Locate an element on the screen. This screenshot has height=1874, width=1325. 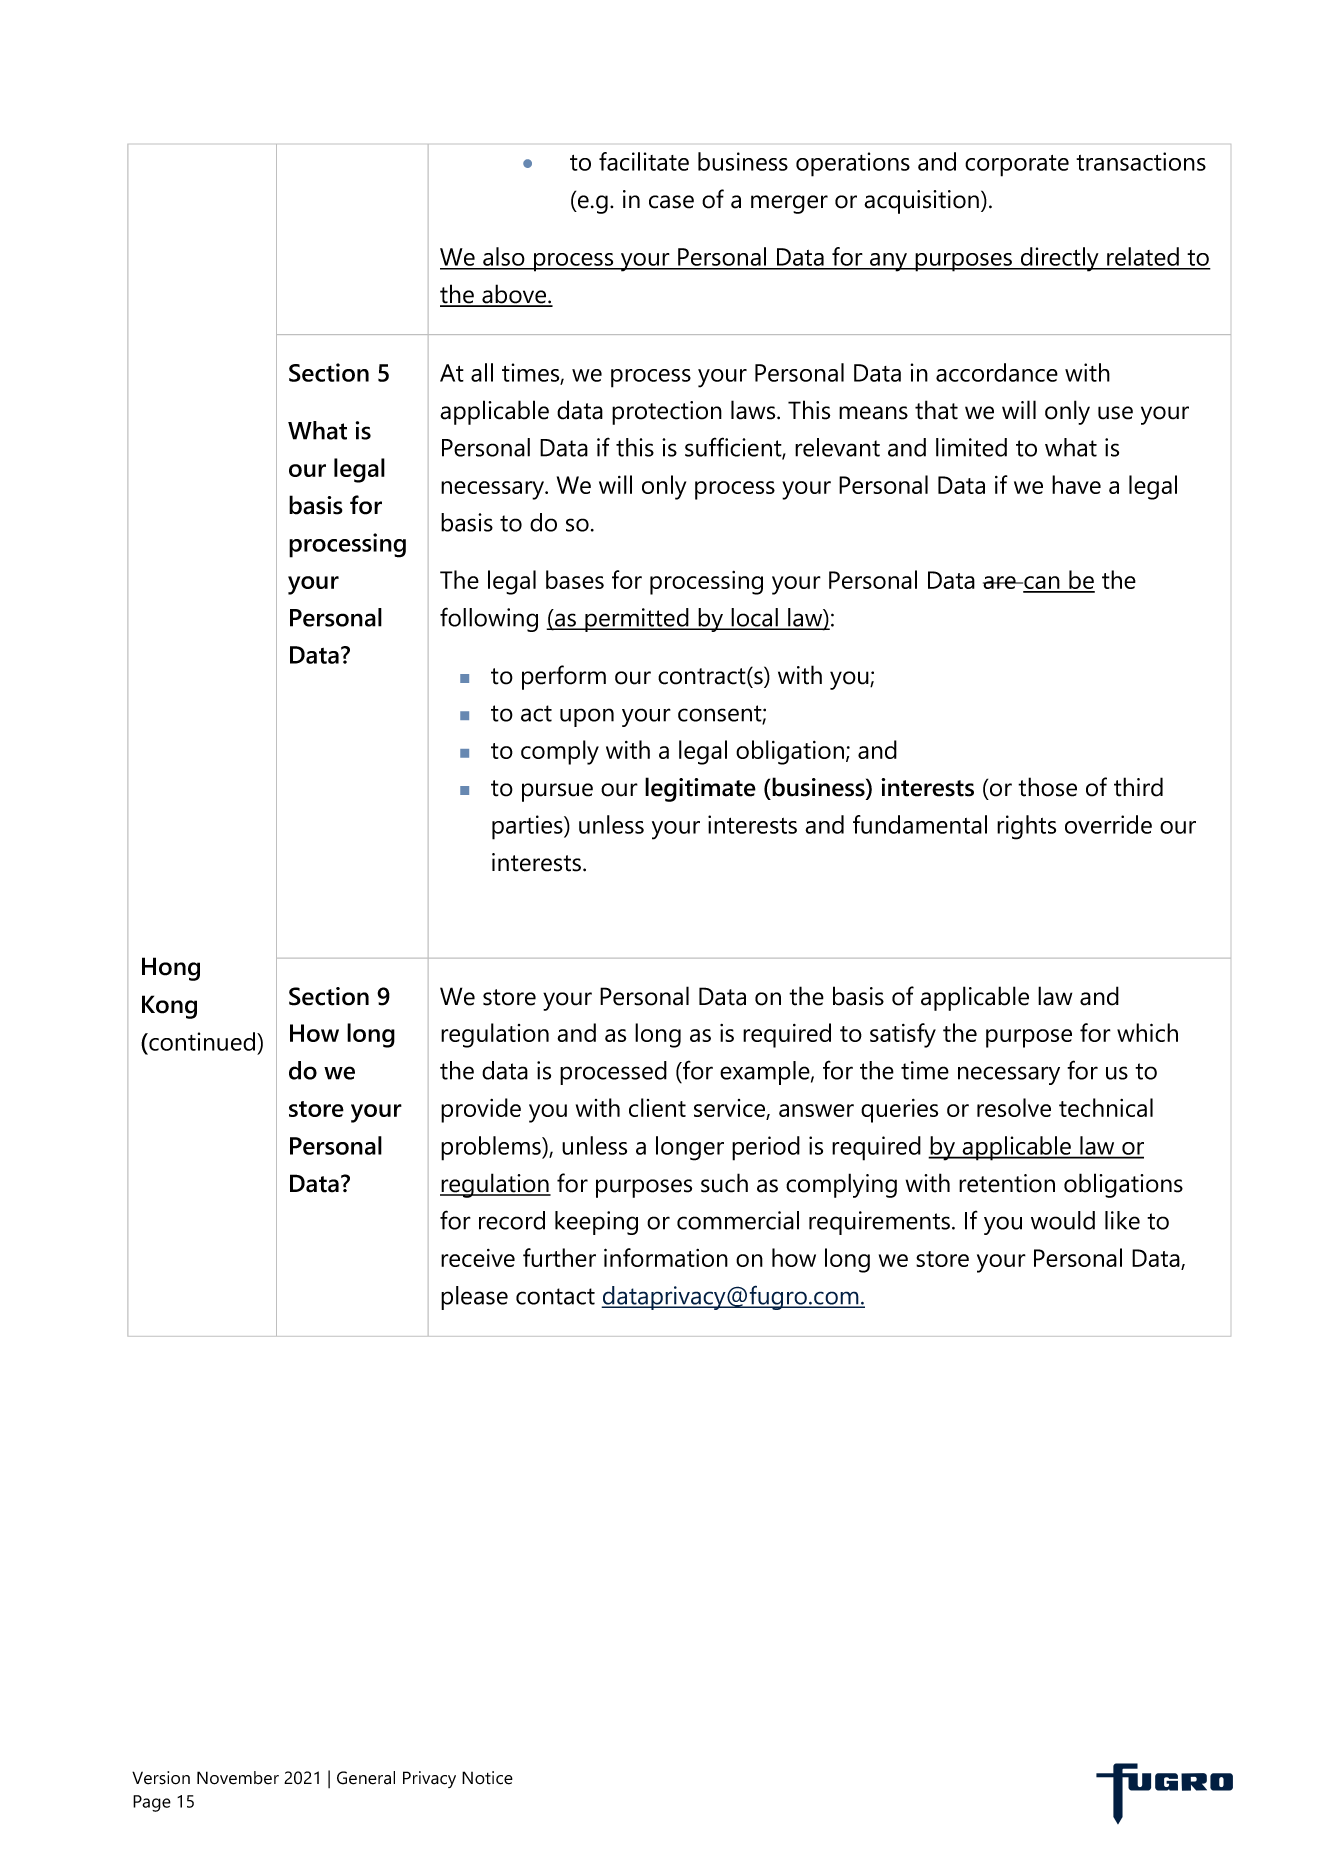
receive is located at coordinates (478, 1258).
